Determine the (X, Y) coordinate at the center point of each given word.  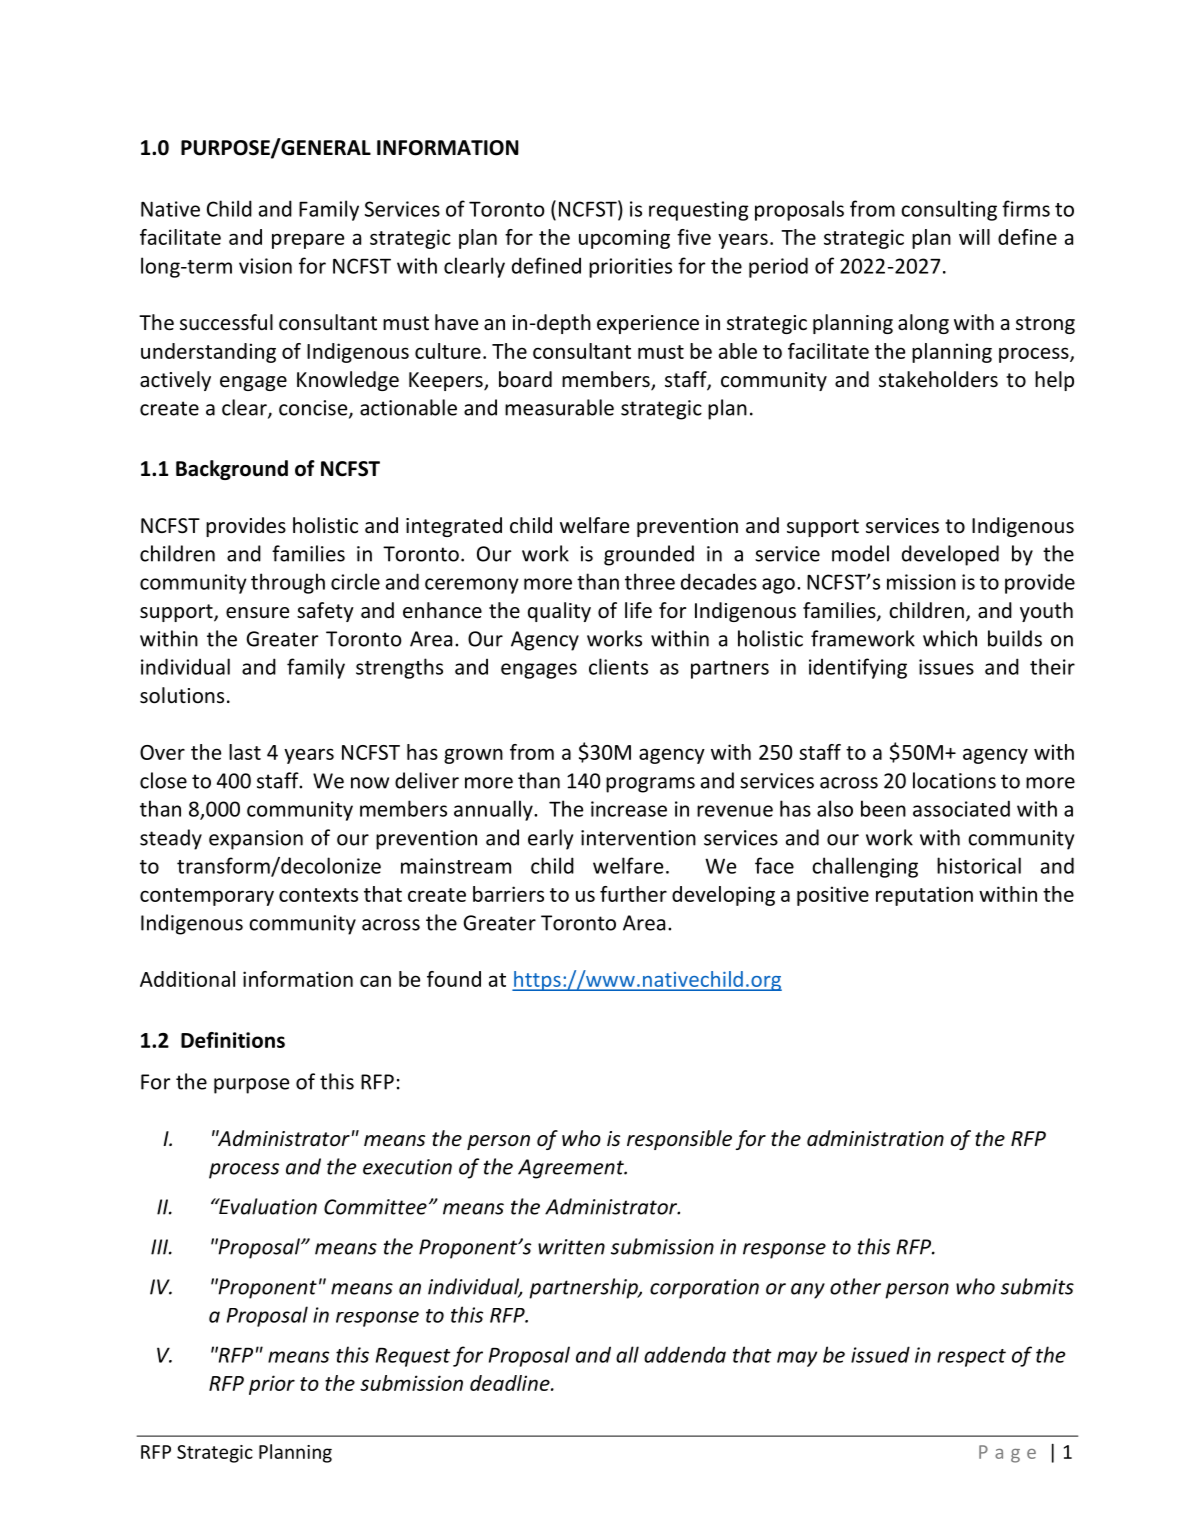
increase (629, 809)
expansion (256, 840)
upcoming (624, 239)
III (160, 1247)
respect (971, 1358)
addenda (685, 1354)
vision (265, 266)
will (974, 237)
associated (961, 808)
